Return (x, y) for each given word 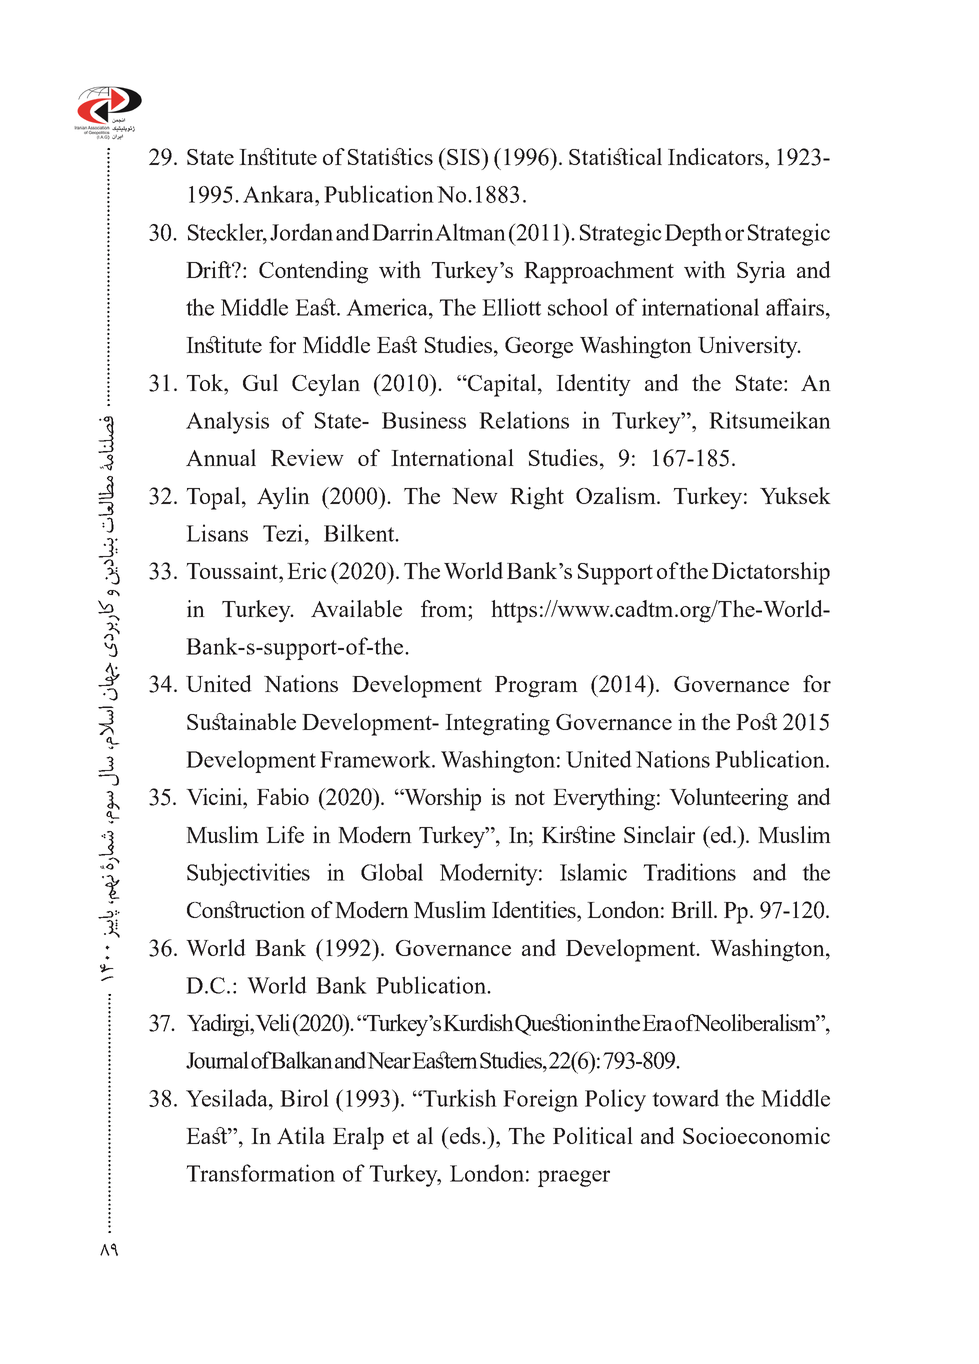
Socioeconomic (756, 1135)
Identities (535, 909)
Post (756, 721)
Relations (524, 420)
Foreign (540, 1100)
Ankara (279, 194)
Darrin (404, 232)
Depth (693, 234)
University (749, 347)
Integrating (497, 724)
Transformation (260, 1173)
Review (307, 457)
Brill (693, 909)
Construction (246, 909)
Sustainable (241, 721)
